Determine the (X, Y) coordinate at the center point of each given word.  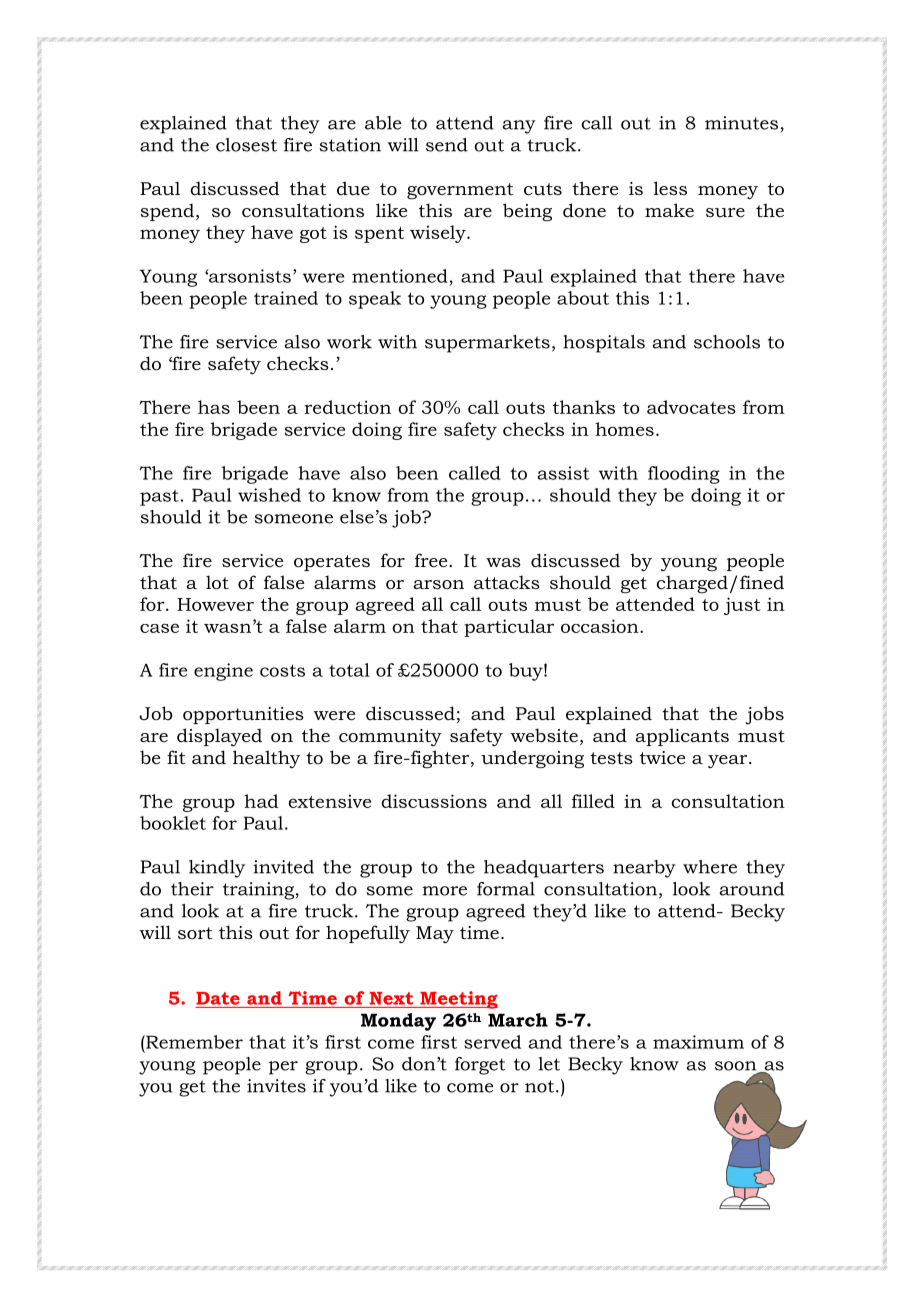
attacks (507, 582)
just (742, 606)
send (447, 145)
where (710, 867)
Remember (193, 1042)
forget (480, 1066)
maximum (698, 1042)
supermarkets (487, 344)
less (670, 188)
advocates (691, 407)
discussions (434, 801)
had (261, 801)
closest (246, 145)
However (215, 604)
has (214, 407)
